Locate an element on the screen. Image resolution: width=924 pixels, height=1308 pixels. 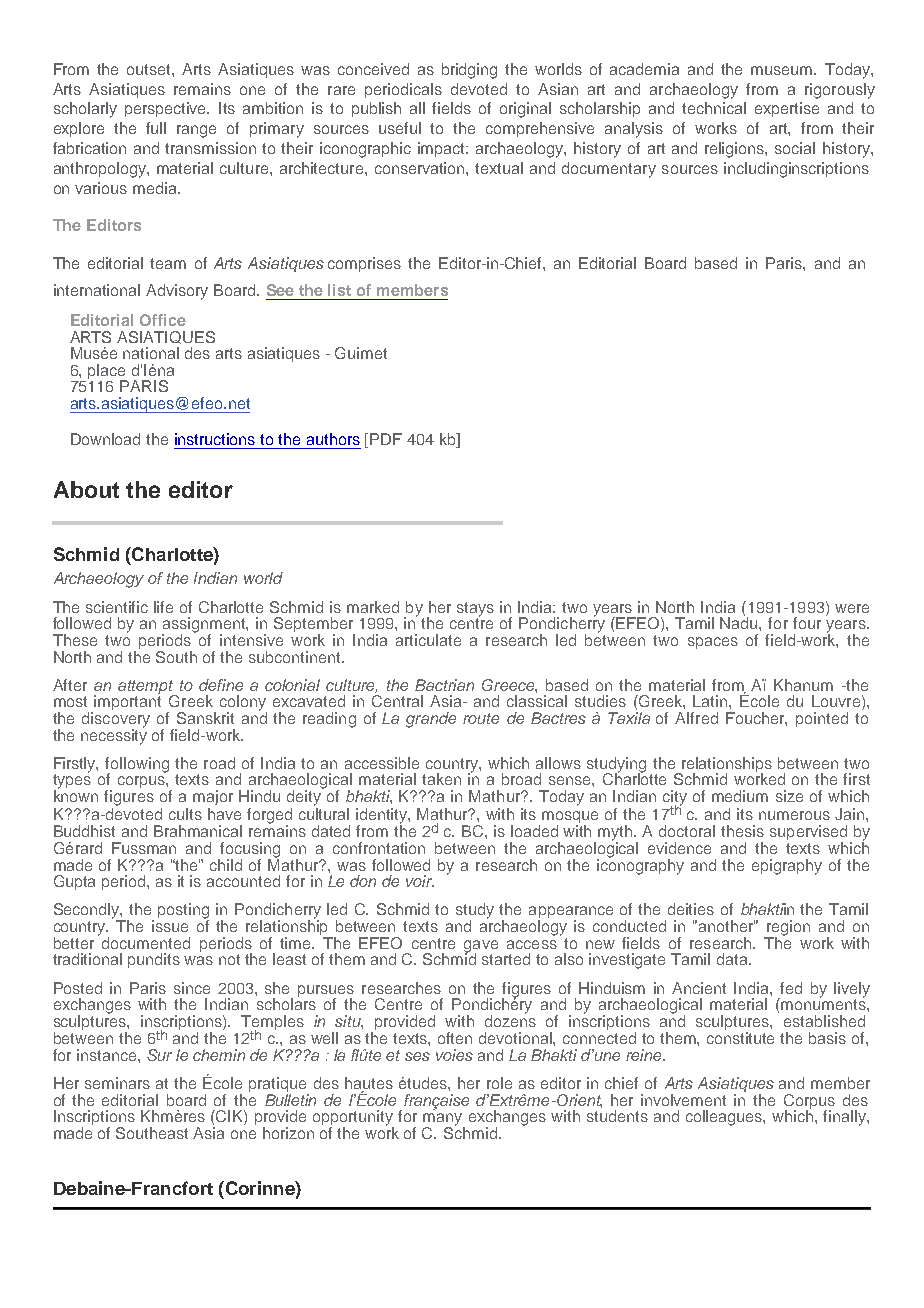
stays is located at coordinates (475, 610).
